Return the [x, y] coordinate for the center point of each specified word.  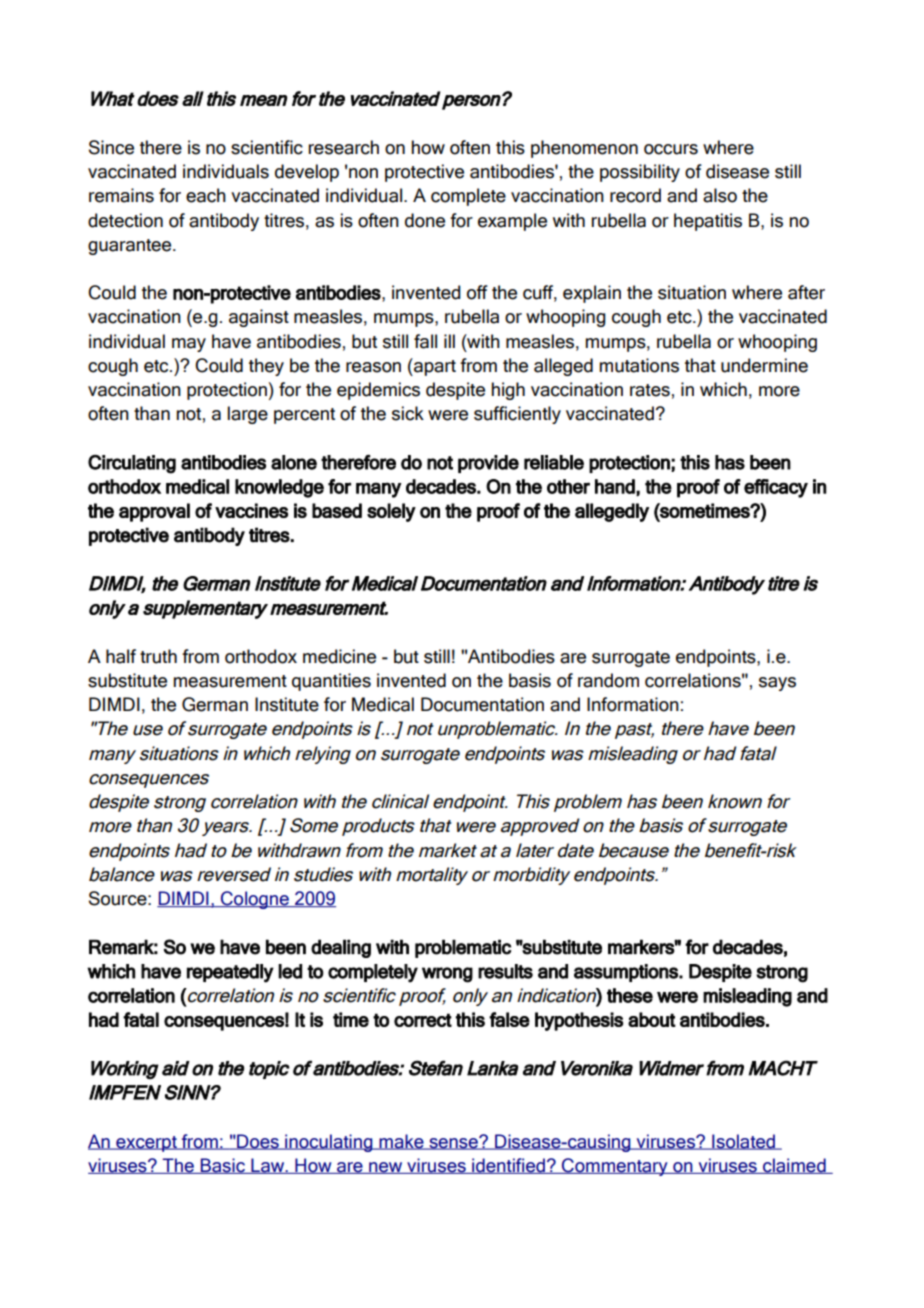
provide [488, 464]
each [206, 195]
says [777, 684]
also [720, 195]
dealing [341, 948]
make [401, 1142]
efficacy [776, 488]
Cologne [255, 900]
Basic [223, 1166]
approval [154, 512]
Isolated [743, 1142]
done [425, 220]
